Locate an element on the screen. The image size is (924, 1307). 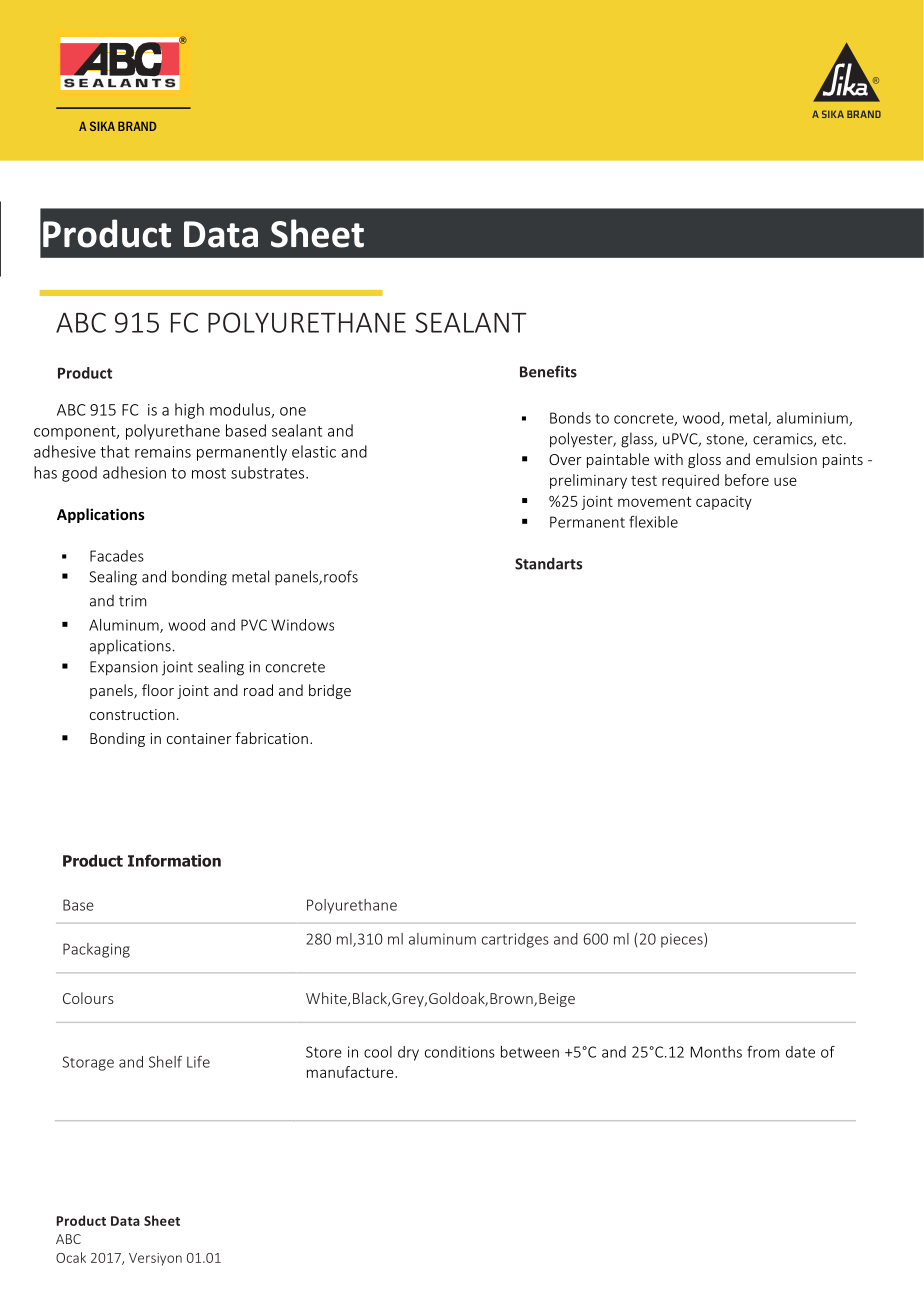
high is located at coordinates (189, 411).
